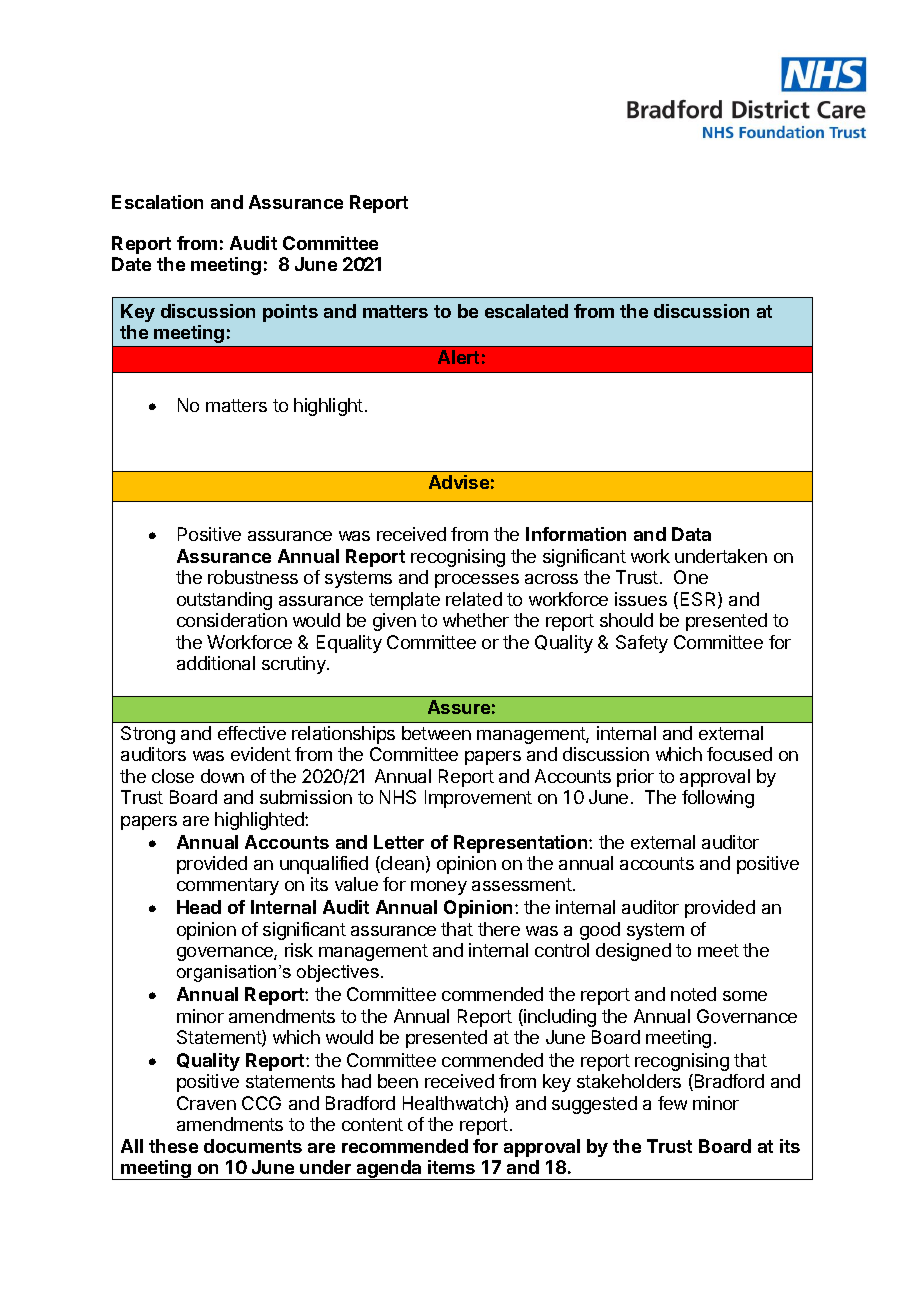 This screenshot has width=924, height=1309. I want to click on items, so click(451, 1167).
